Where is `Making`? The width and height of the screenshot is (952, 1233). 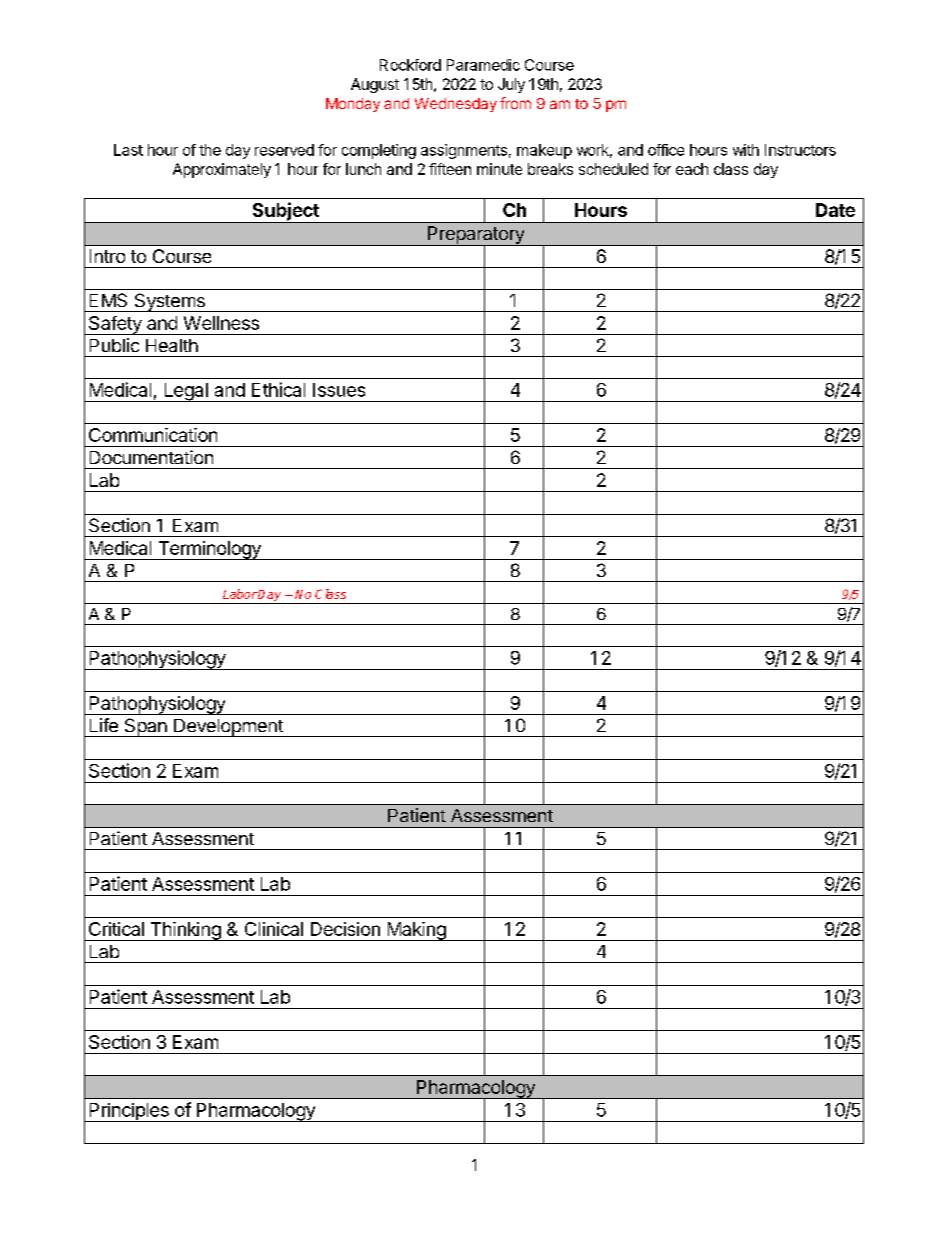 Making is located at coordinates (416, 931).
